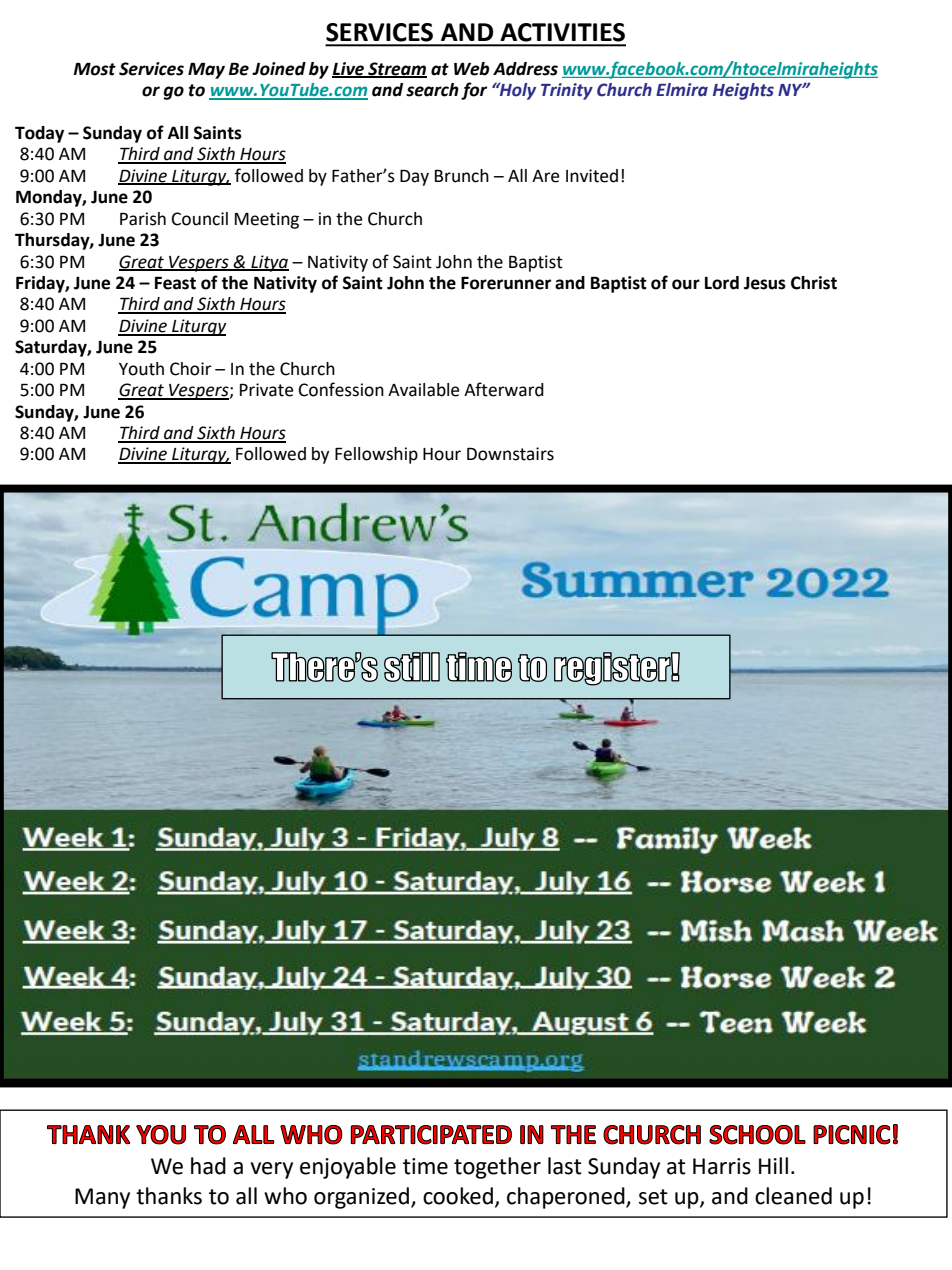  Describe the element at coordinates (423, 390) in the screenshot. I see `Available` at that location.
